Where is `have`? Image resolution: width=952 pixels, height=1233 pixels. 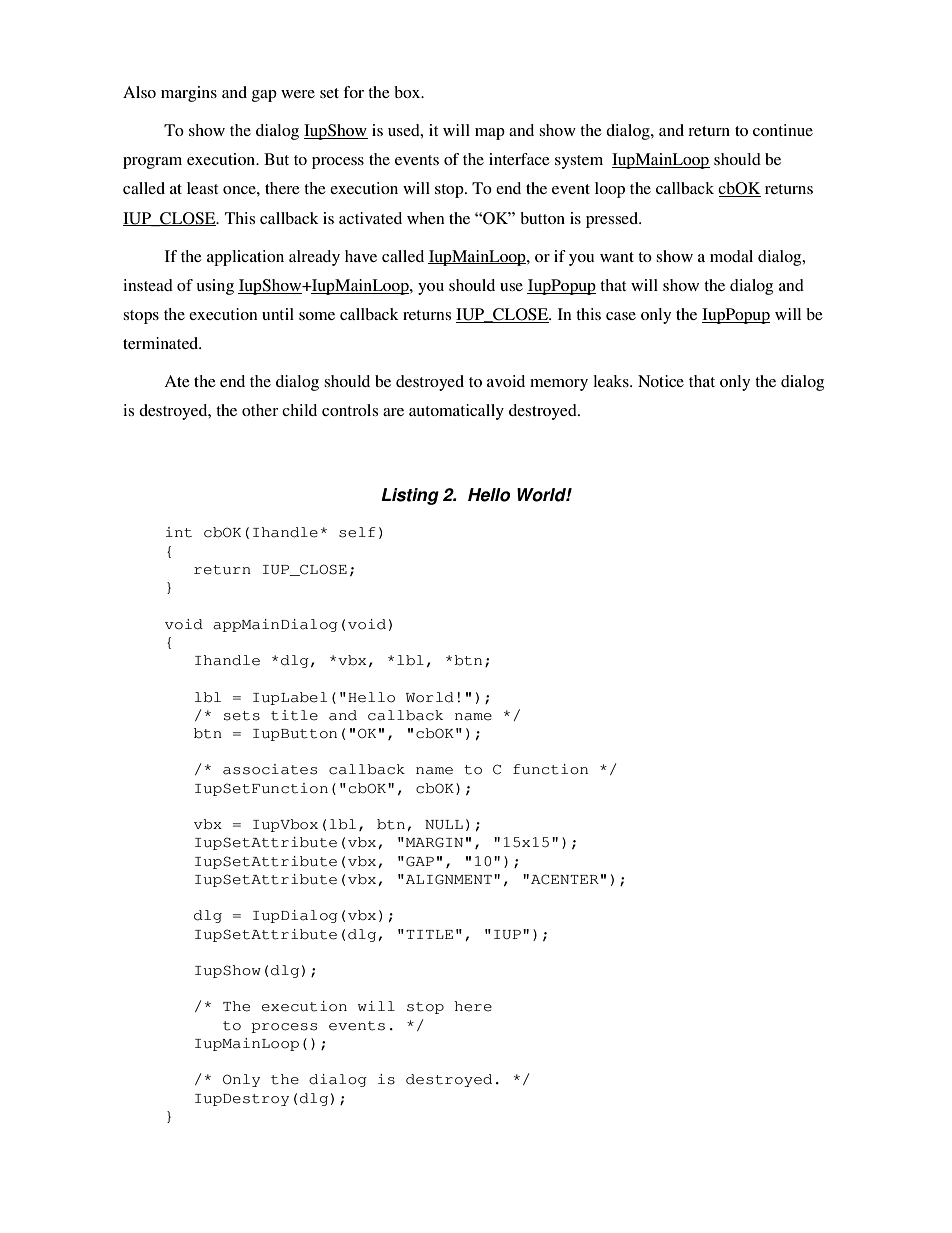
have is located at coordinates (361, 256).
